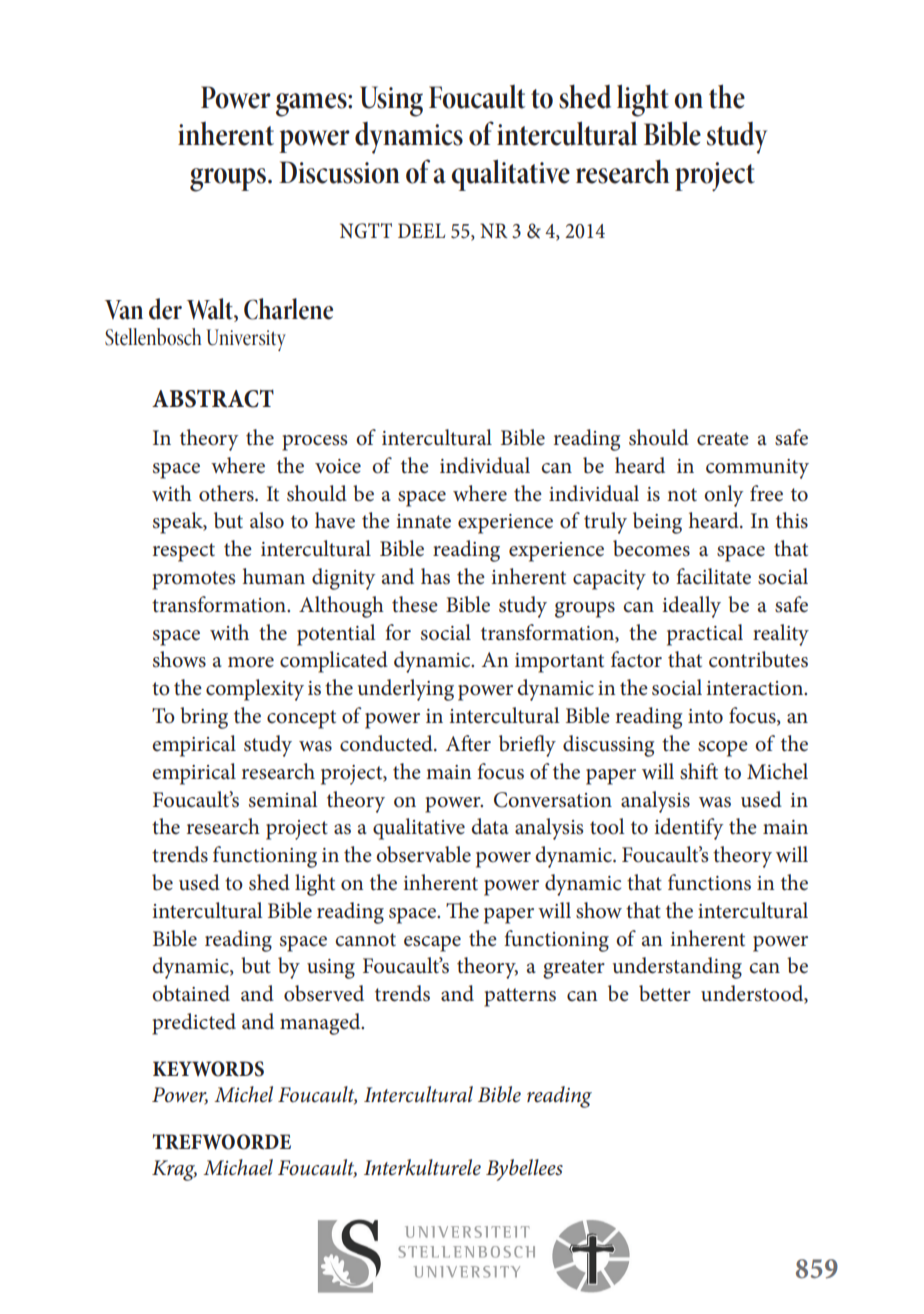  Describe the element at coordinates (312, 105) in the document. I see `games` at that location.
